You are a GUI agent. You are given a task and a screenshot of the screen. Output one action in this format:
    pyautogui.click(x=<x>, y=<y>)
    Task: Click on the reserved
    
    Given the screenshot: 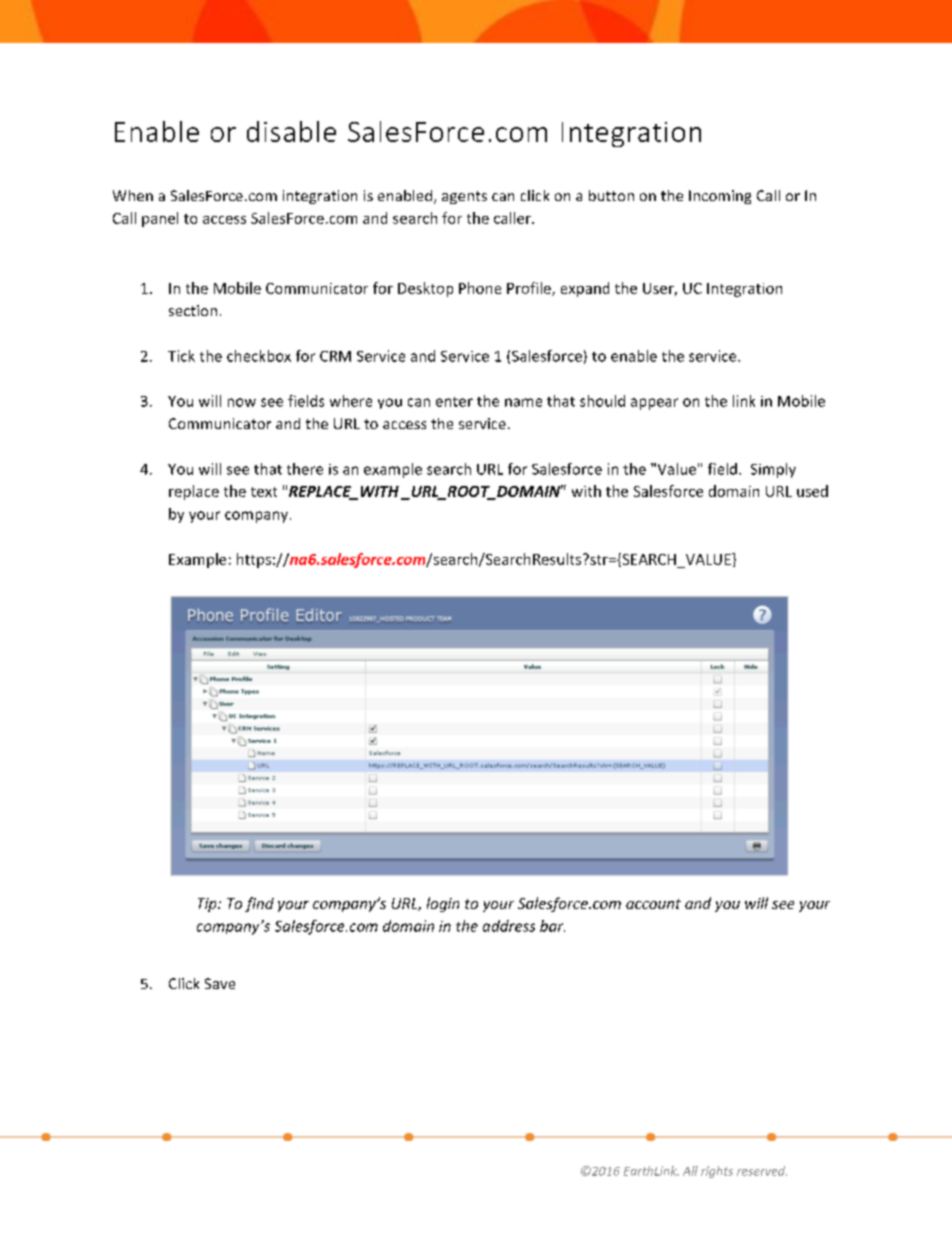 What is the action you would take?
    pyautogui.click(x=762, y=1171)
